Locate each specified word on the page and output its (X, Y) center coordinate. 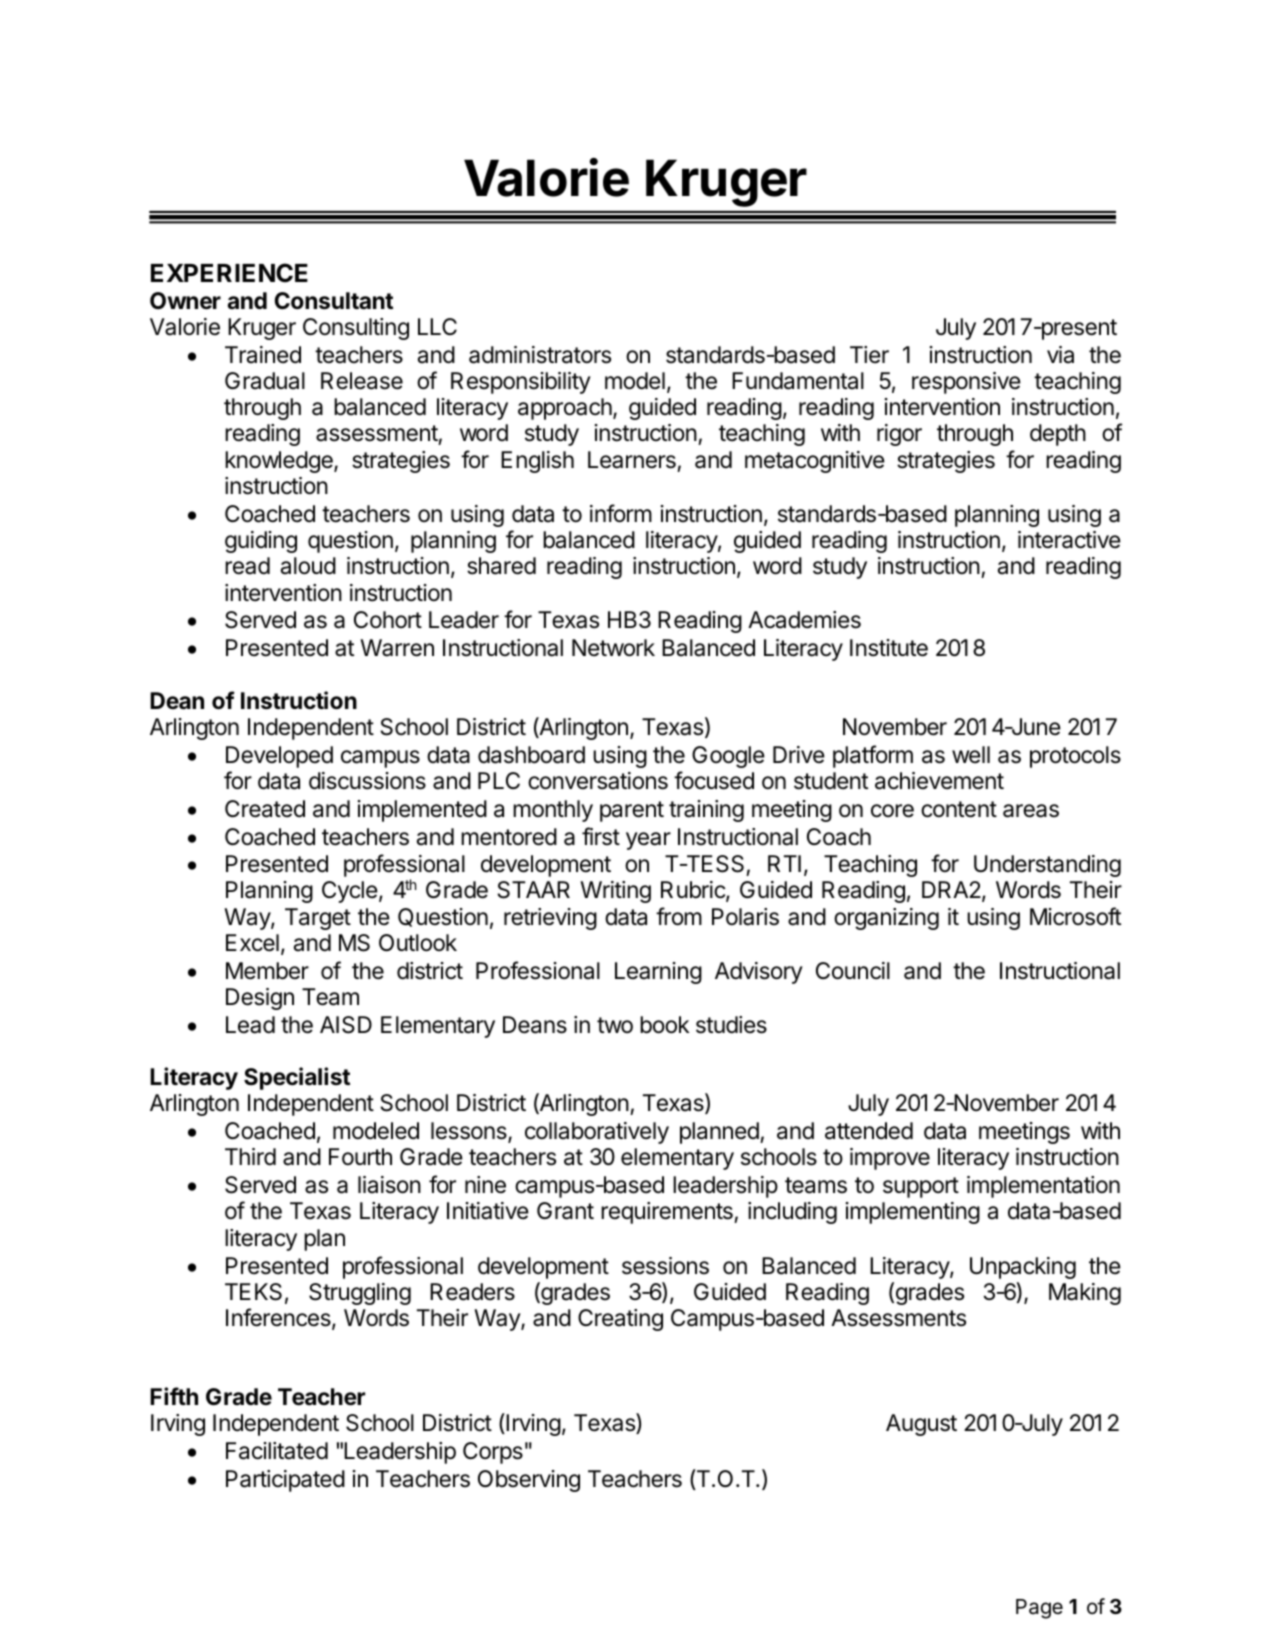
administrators (540, 355)
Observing (529, 1481)
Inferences (279, 1318)
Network (613, 648)
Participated (285, 1481)
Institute (889, 648)
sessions (665, 1266)
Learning (658, 973)
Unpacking (1023, 1268)
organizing (886, 919)
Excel (252, 943)
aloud (308, 566)
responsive (966, 383)
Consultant (334, 301)
